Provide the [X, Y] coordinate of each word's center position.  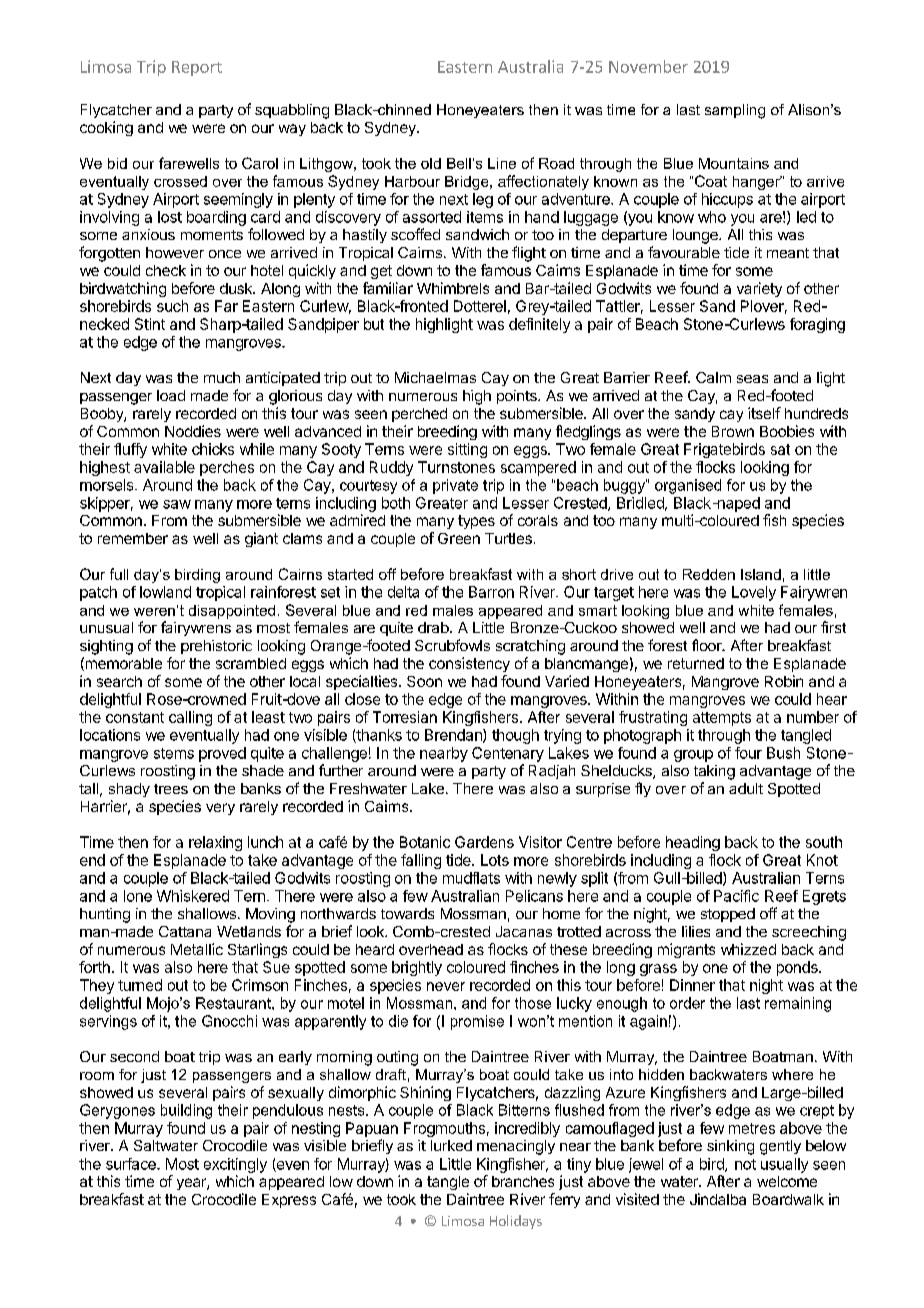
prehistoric [216, 647]
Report [197, 68]
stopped [728, 915]
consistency [469, 664]
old [431, 163]
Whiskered [193, 896]
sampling [735, 111]
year [192, 1184]
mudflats [471, 878]
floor [708, 645]
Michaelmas [435, 377]
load [171, 395]
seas [752, 379]
